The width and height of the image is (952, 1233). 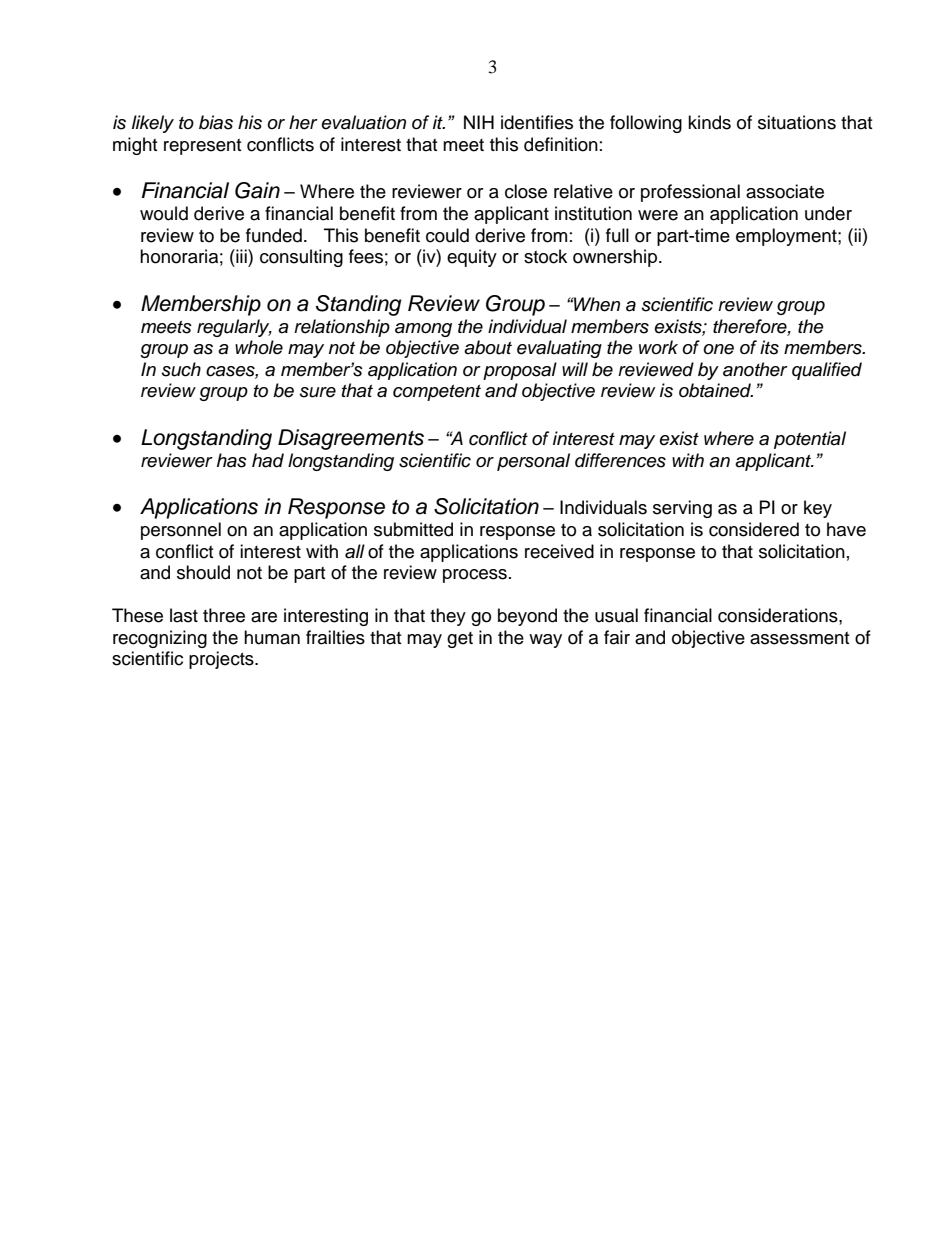 I want to click on equity, so click(x=472, y=258).
